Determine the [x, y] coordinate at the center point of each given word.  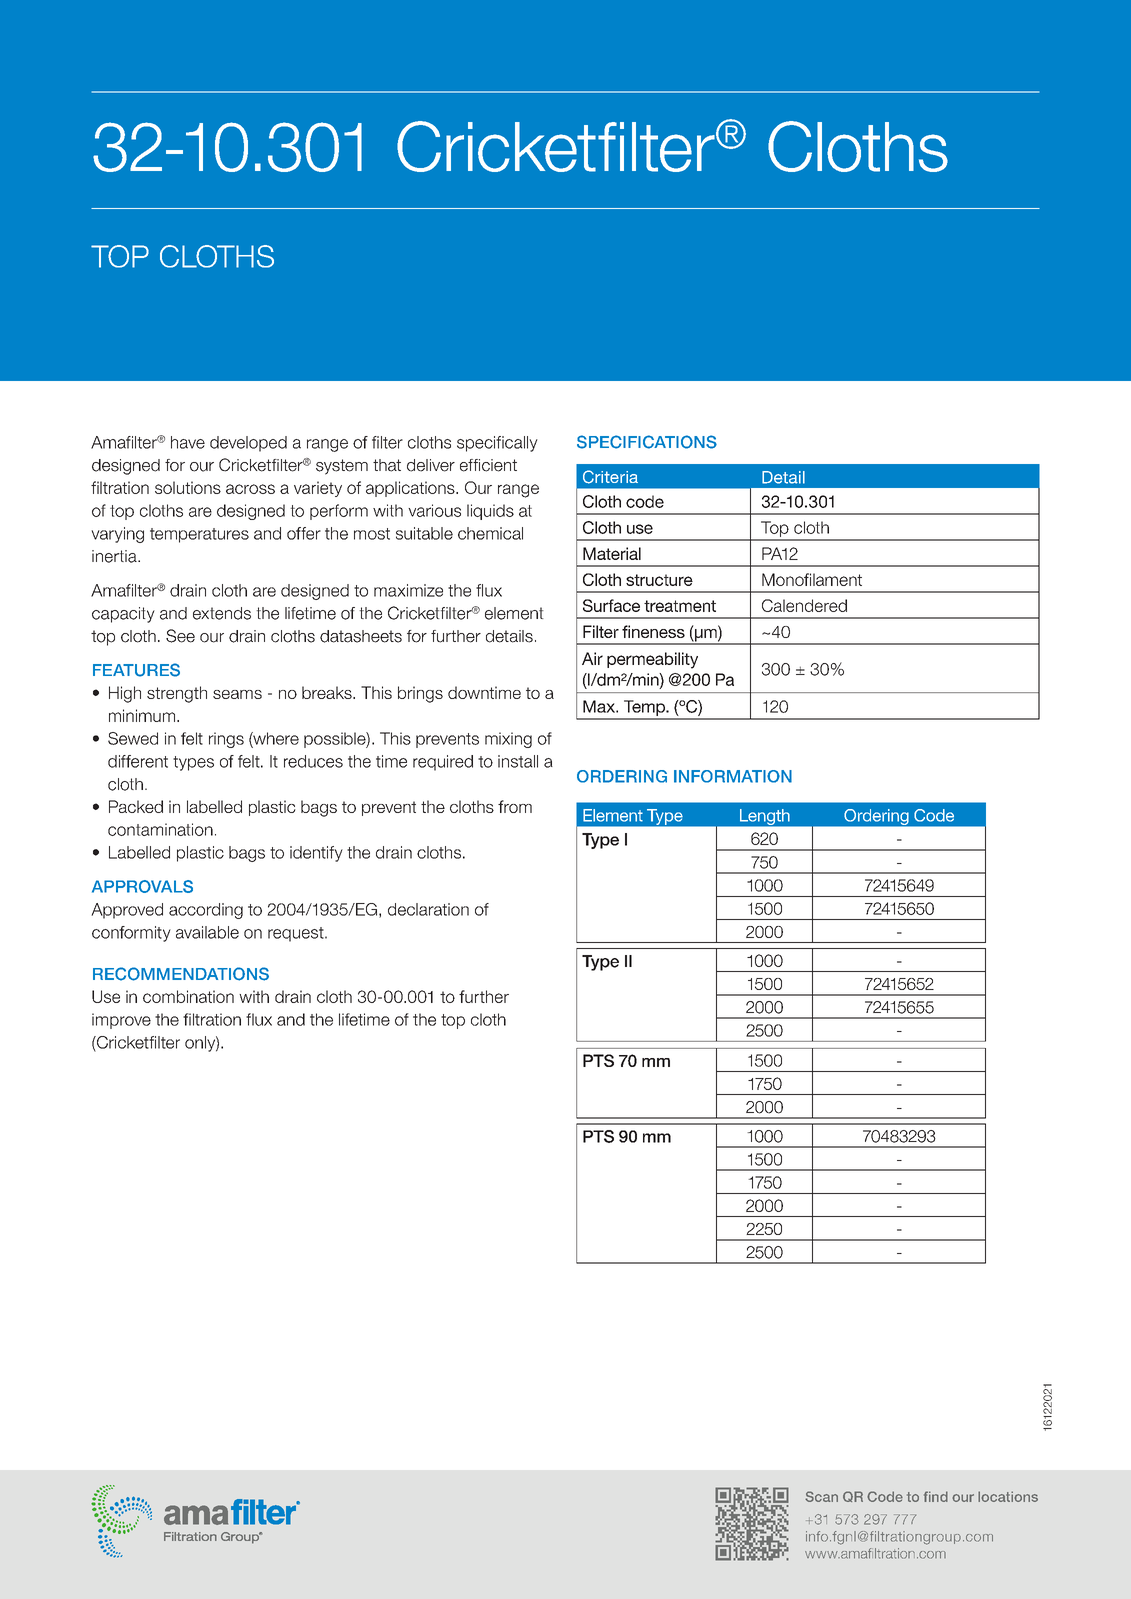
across [250, 489]
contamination [160, 829]
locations [1008, 1496]
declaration [428, 909]
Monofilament [812, 579]
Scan [821, 1496]
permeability [652, 660]
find [936, 1496]
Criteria [610, 477]
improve [121, 1021]
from [515, 806]
